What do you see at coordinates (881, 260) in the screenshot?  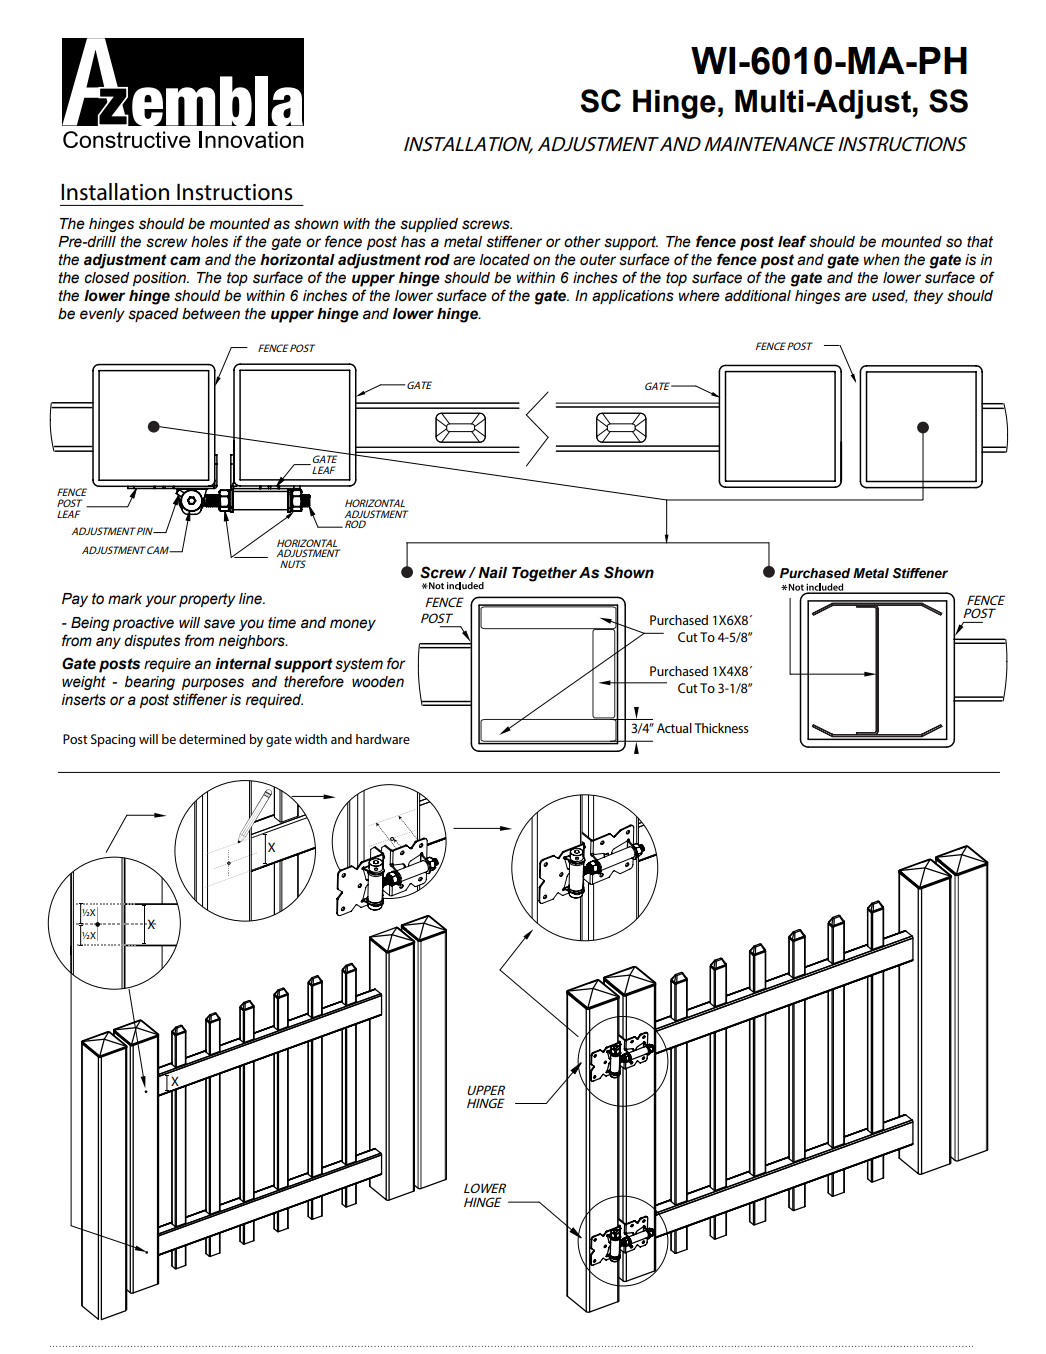 I see `when` at bounding box center [881, 260].
